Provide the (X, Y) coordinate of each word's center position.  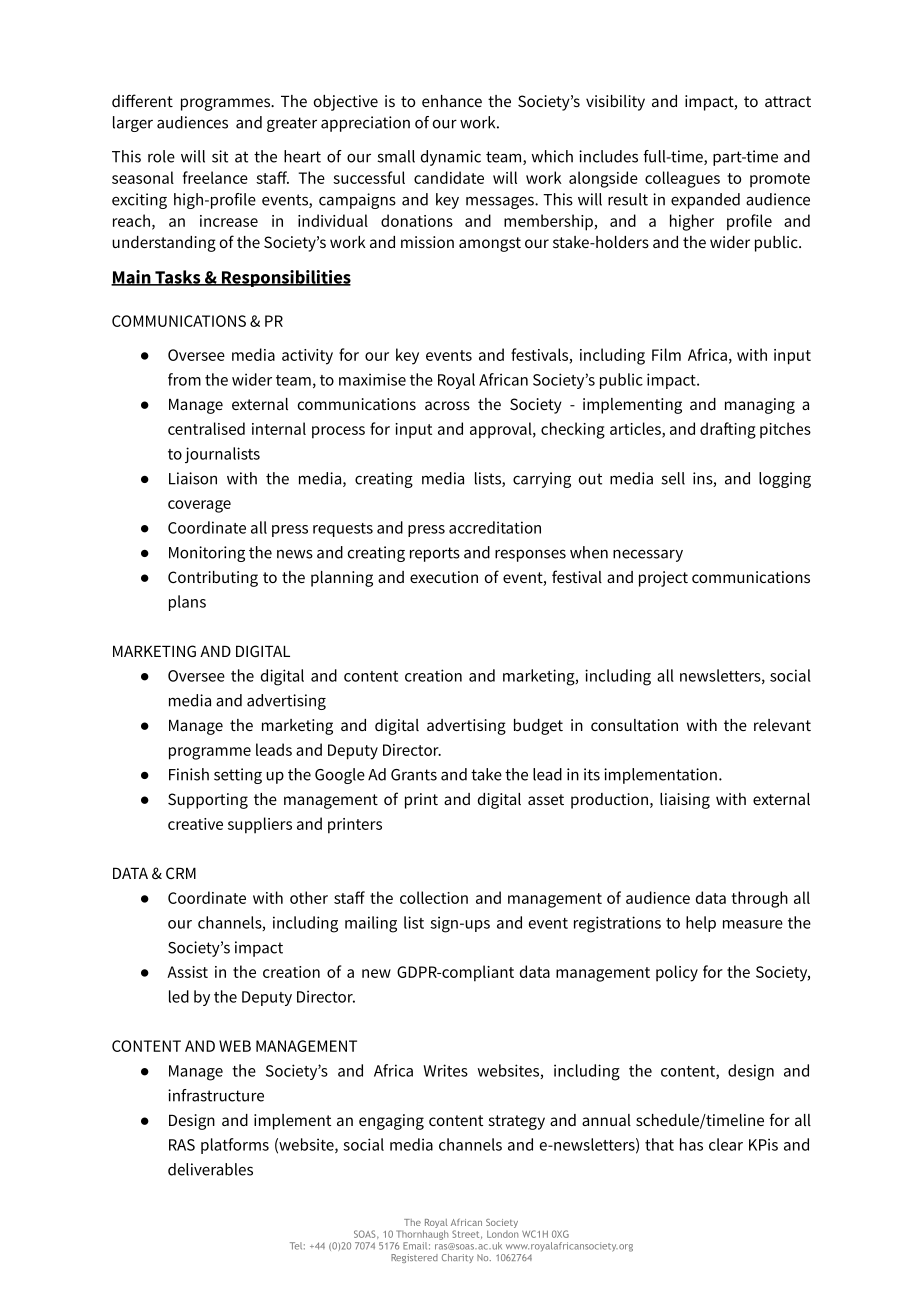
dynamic (451, 158)
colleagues (682, 179)
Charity (458, 1258)
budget (538, 727)
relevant (782, 725)
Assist (187, 972)
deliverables (210, 1169)
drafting (728, 430)
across (447, 405)
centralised (206, 428)
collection (434, 897)
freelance (215, 177)
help (701, 924)
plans (187, 603)
